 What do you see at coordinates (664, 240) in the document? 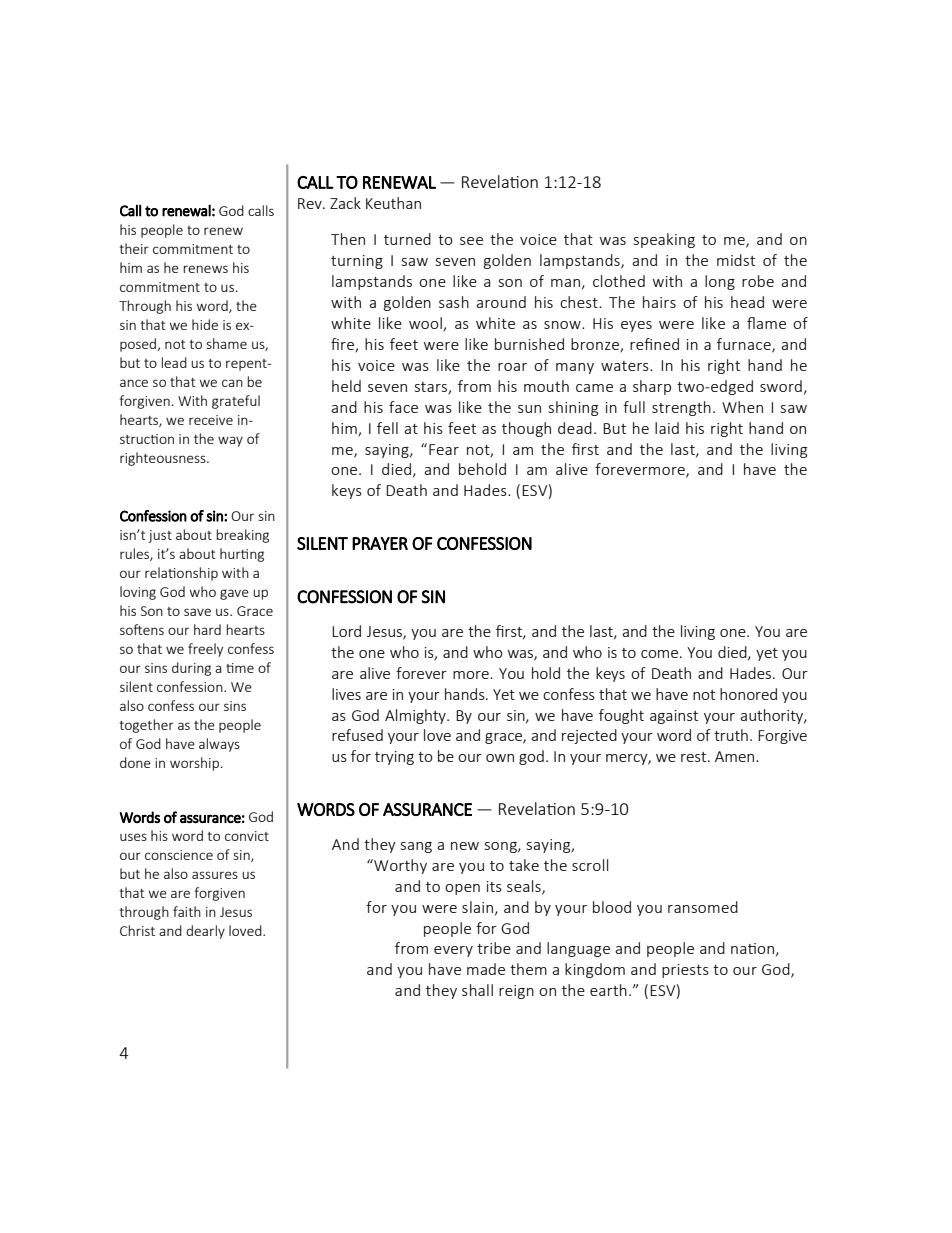
I see `speaking` at bounding box center [664, 240].
